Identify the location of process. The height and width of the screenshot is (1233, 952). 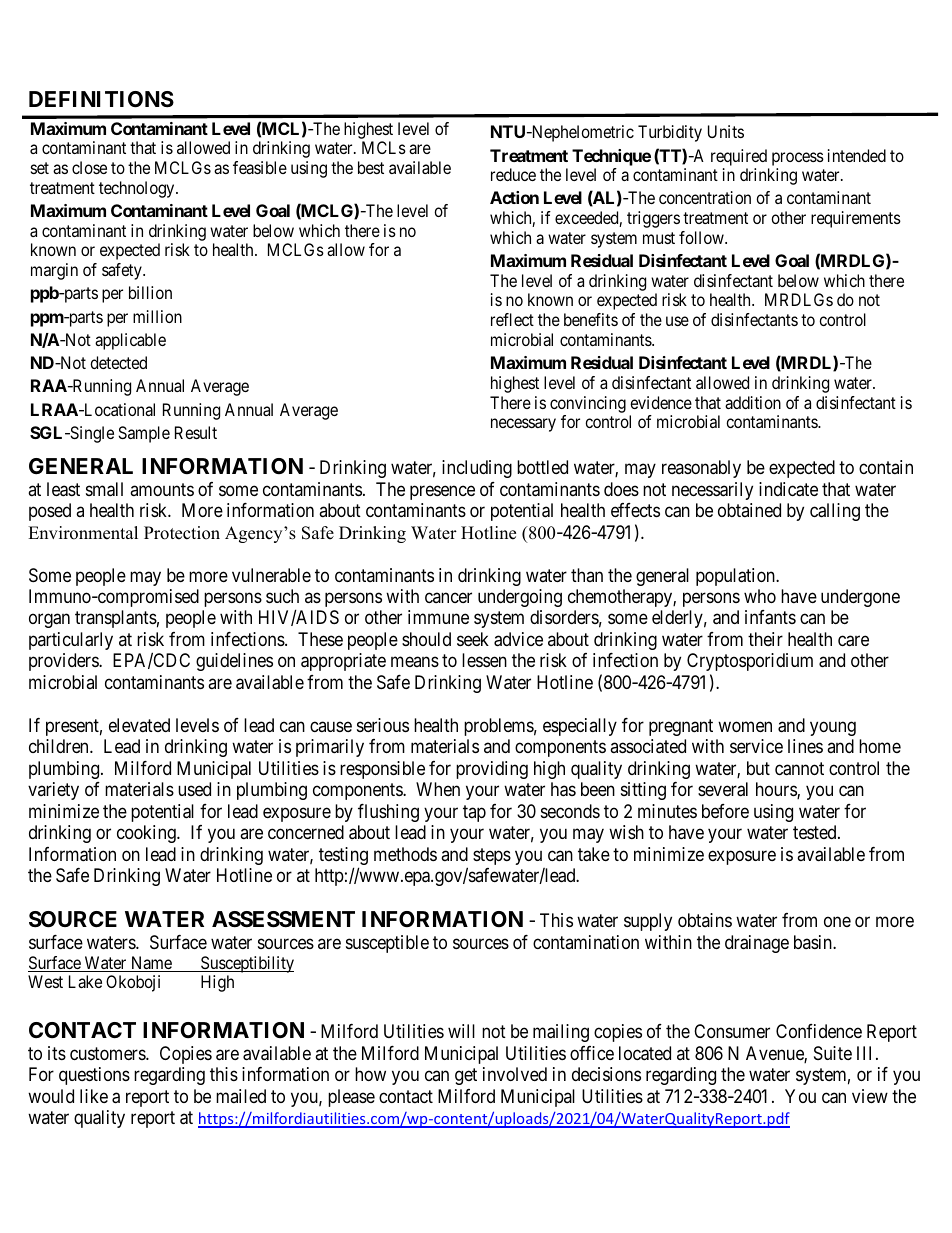
(798, 159).
